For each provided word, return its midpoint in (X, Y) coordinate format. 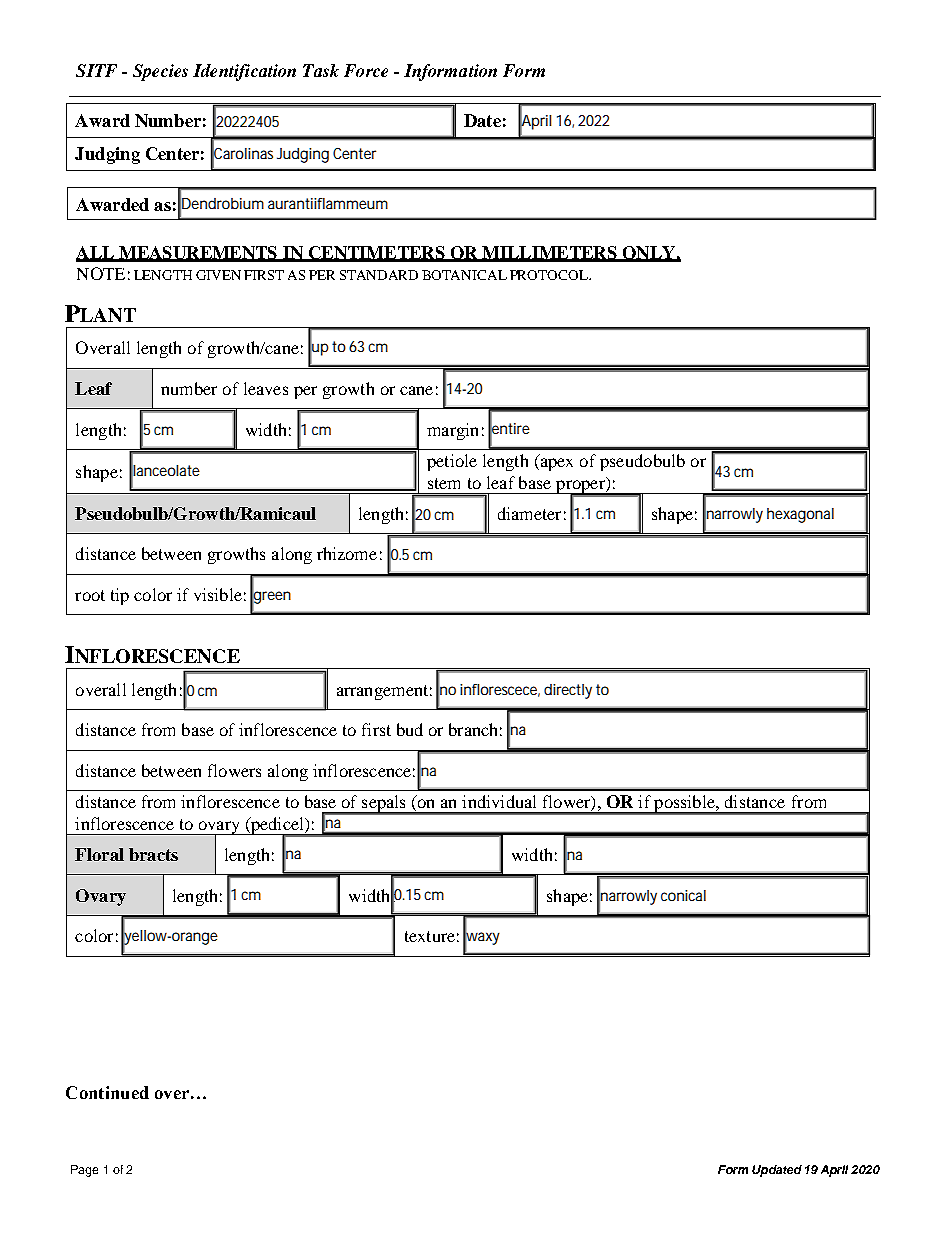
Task (321, 70)
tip (120, 596)
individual (499, 801)
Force (366, 70)
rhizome (347, 553)
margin (452, 431)
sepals (384, 805)
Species (160, 72)
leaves (266, 388)
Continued (107, 1092)
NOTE (101, 273)
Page (84, 1171)
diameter (529, 513)
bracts (153, 854)
